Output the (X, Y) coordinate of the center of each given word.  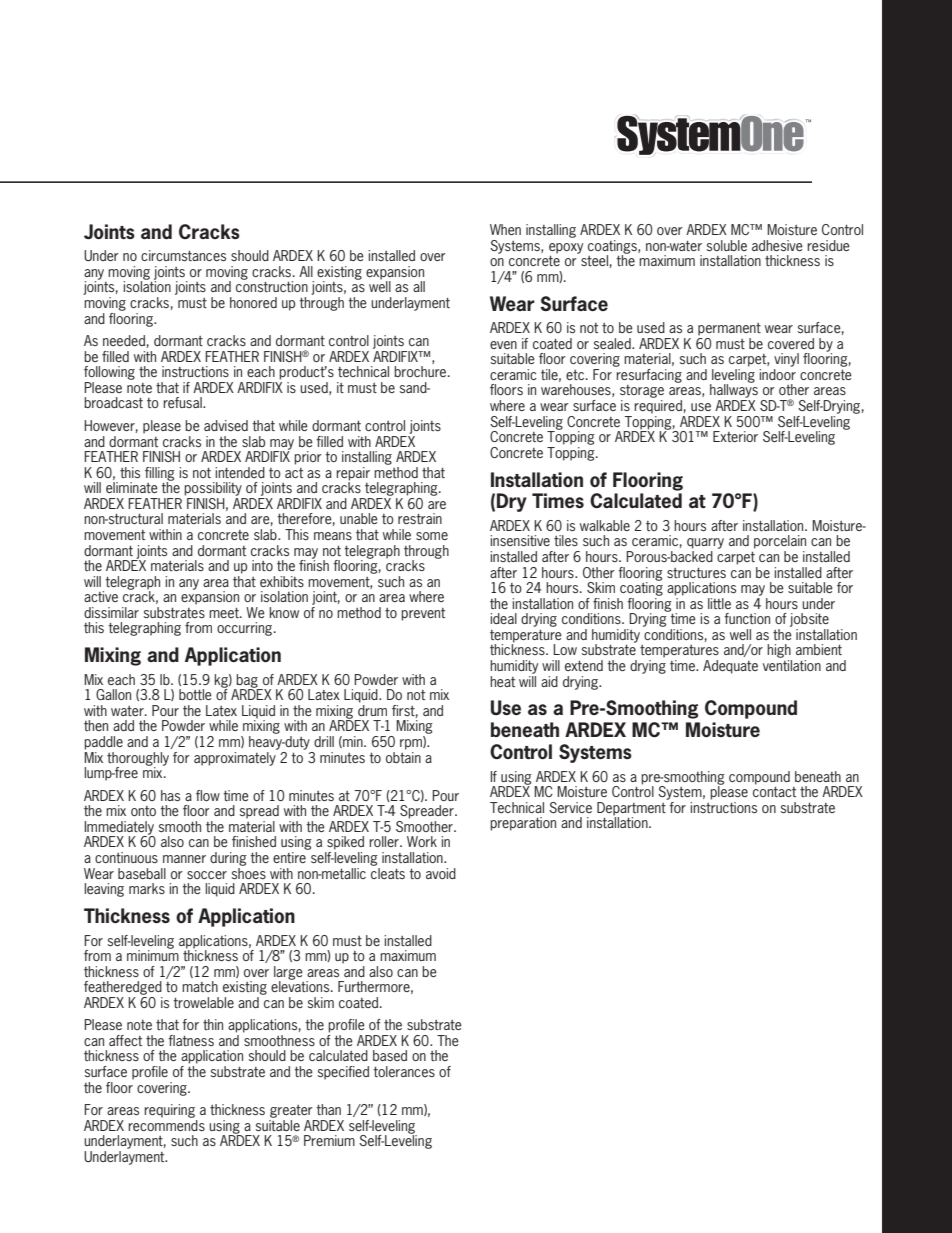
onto (143, 811)
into (262, 565)
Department (632, 808)
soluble (727, 245)
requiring (169, 1111)
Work (422, 841)
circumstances (183, 255)
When (505, 229)
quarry (705, 545)
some (432, 536)
